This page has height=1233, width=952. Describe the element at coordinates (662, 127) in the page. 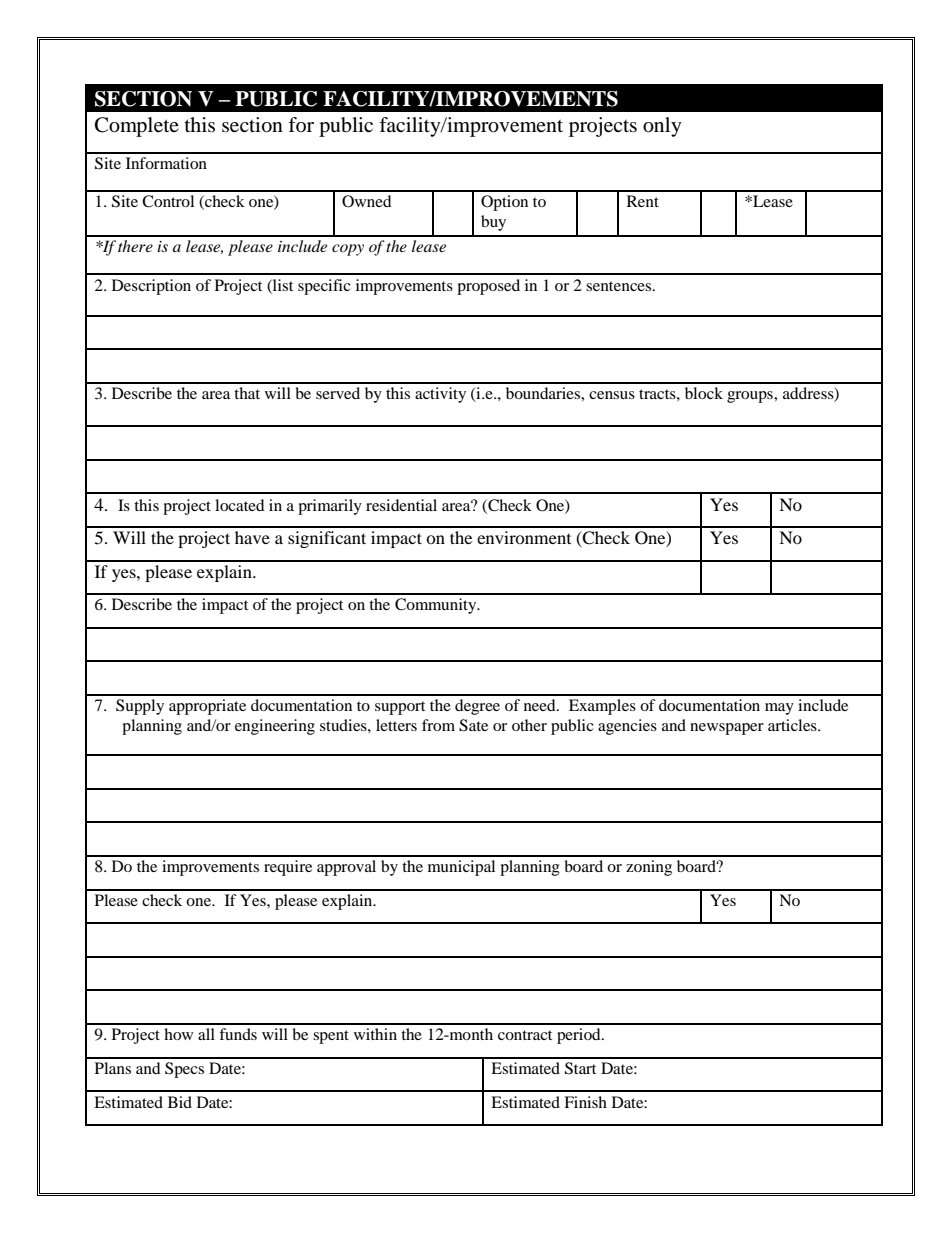

I see `only` at that location.
